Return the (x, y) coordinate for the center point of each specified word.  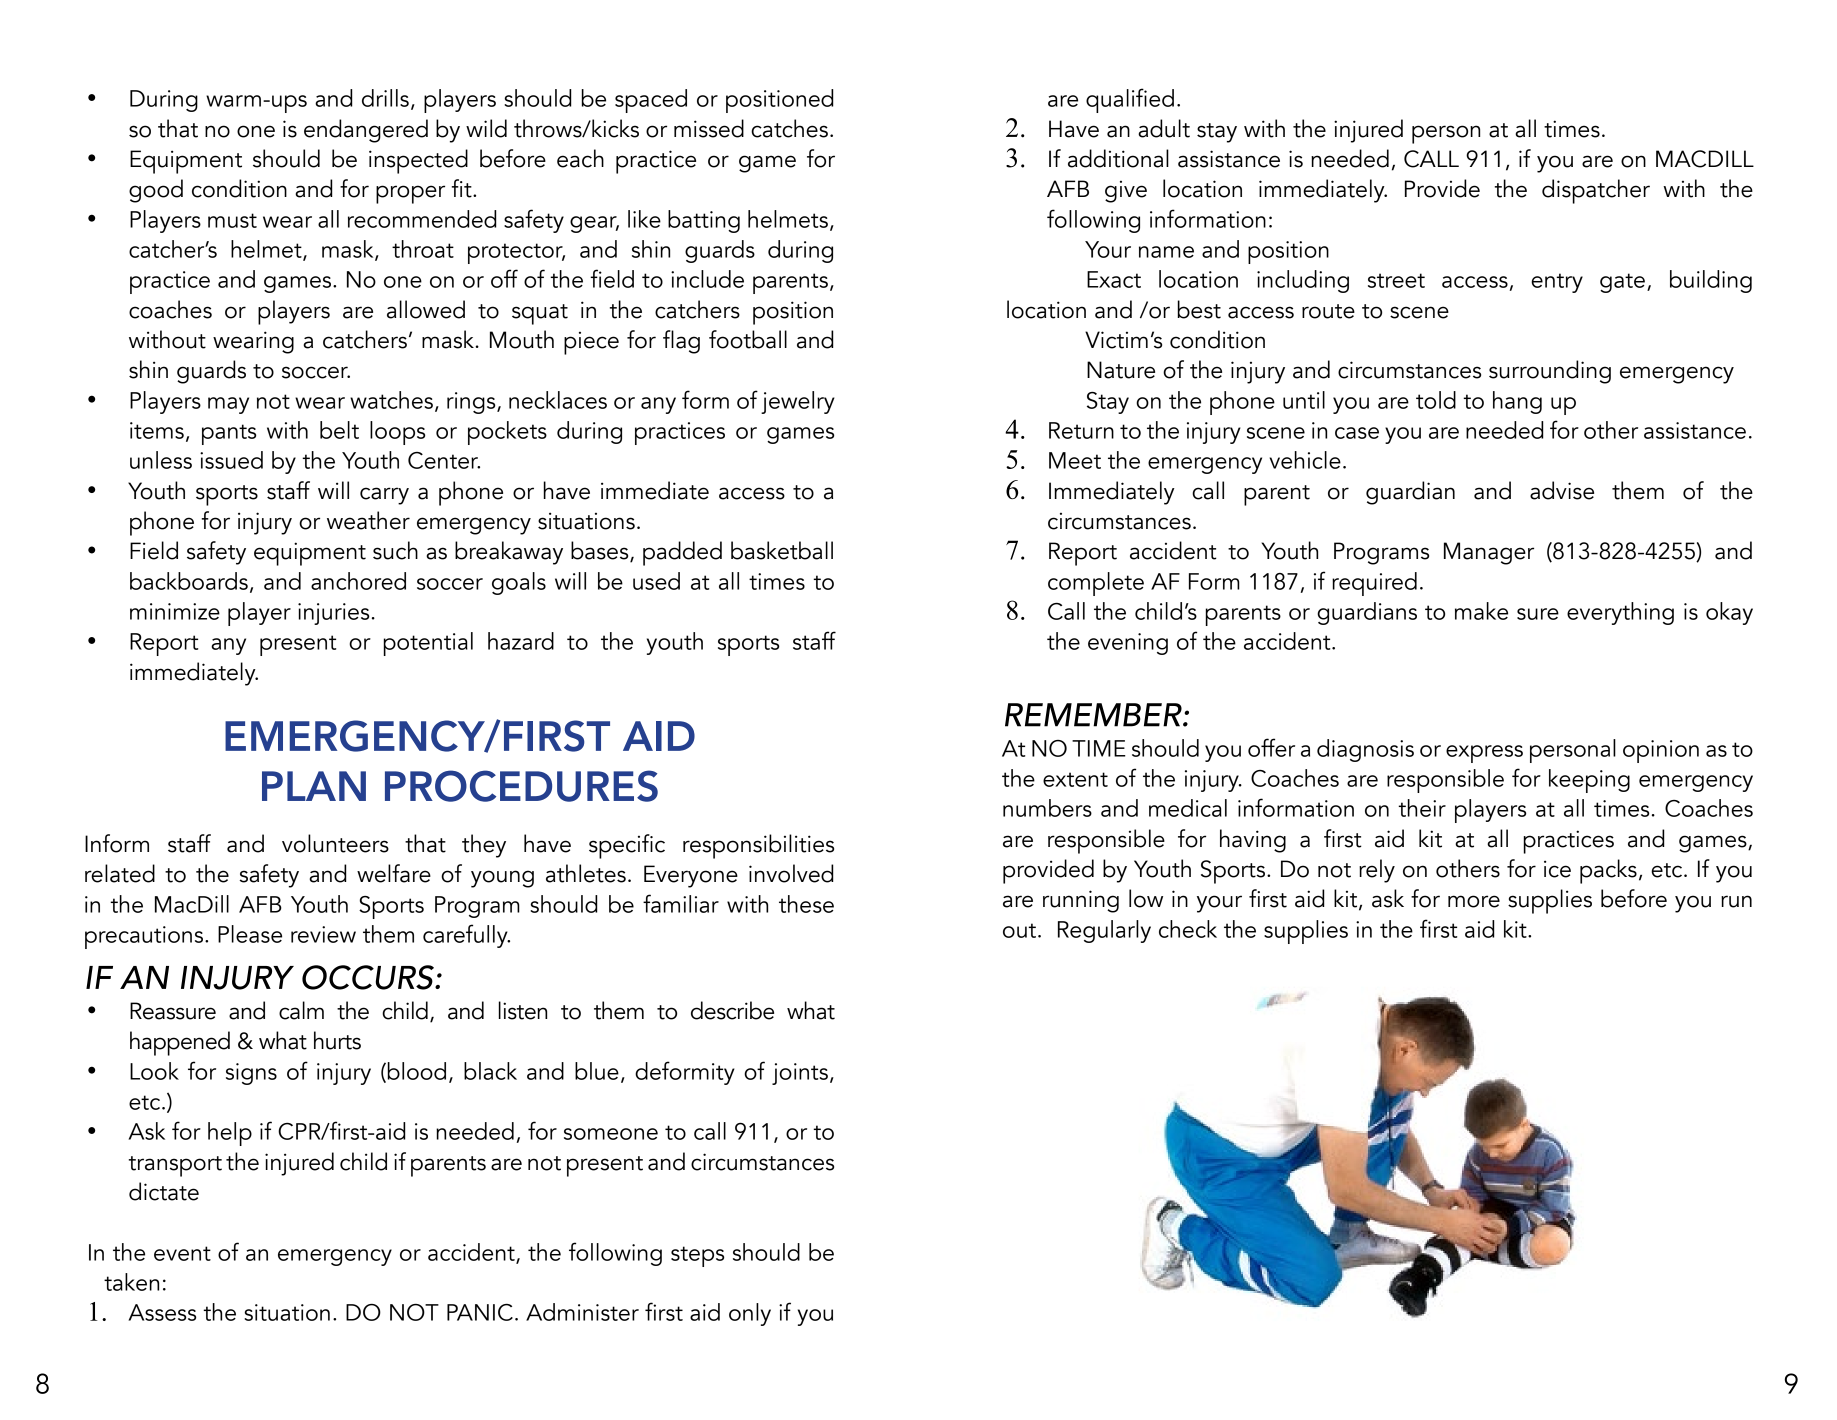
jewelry (798, 402)
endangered (366, 131)
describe (732, 1010)
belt (339, 430)
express (1484, 754)
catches (789, 128)
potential (428, 644)
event (182, 1253)
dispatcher (1596, 191)
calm (301, 1010)
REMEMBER (1094, 715)
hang (1517, 402)
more (1474, 901)
